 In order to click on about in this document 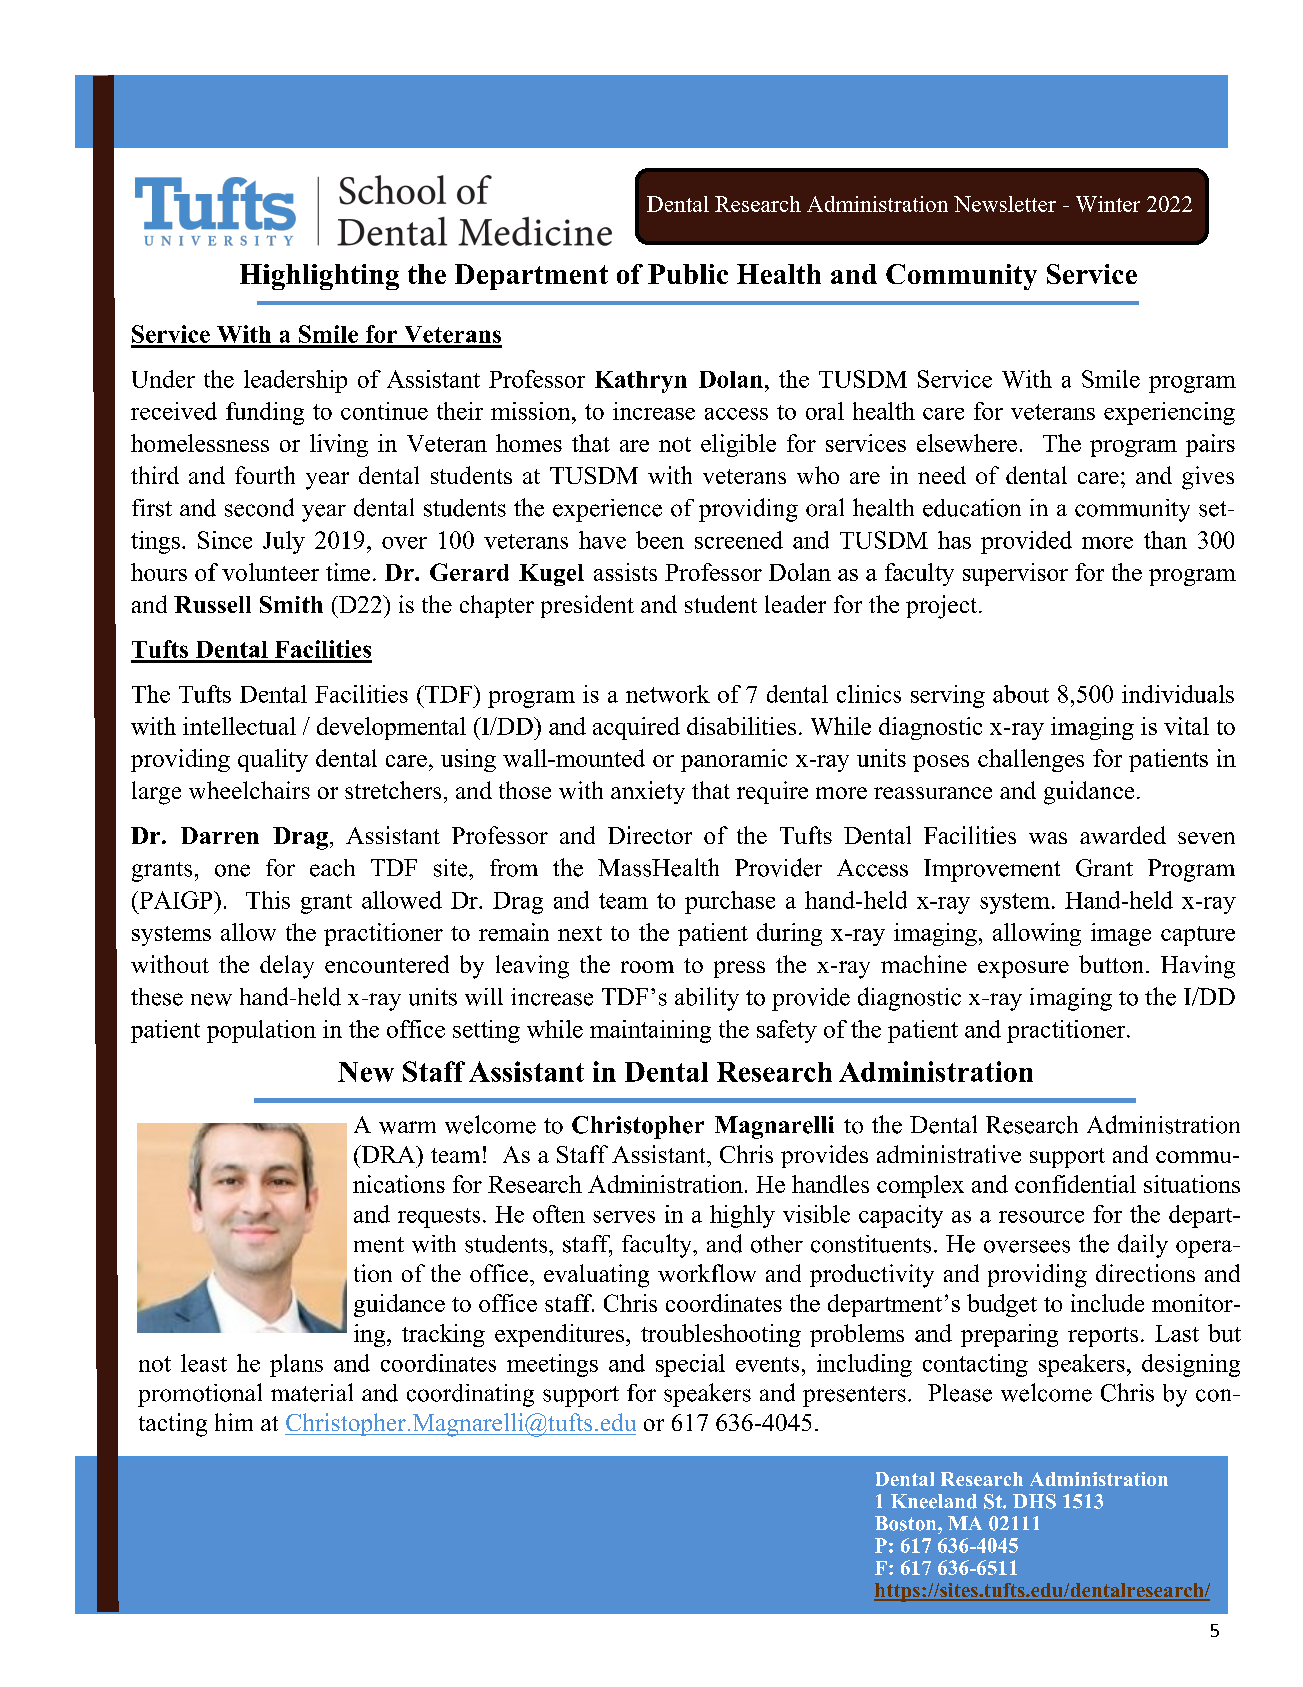, I will do `click(1021, 694)`.
